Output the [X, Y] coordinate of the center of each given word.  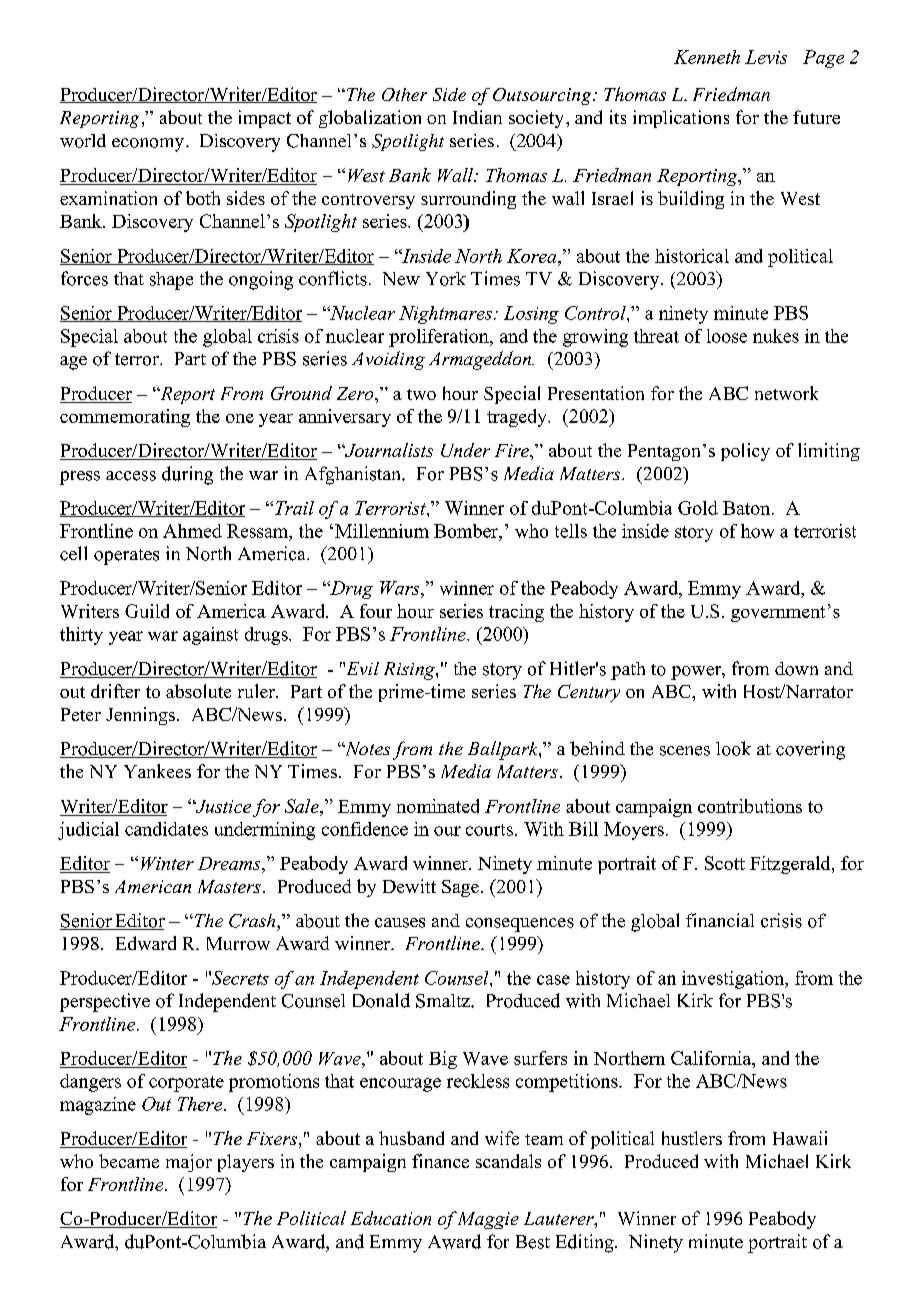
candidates [166, 829]
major [189, 1163]
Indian [477, 117]
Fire [513, 450]
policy [745, 452]
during [187, 475]
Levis [766, 57]
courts [489, 830]
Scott [725, 863]
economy [148, 145]
